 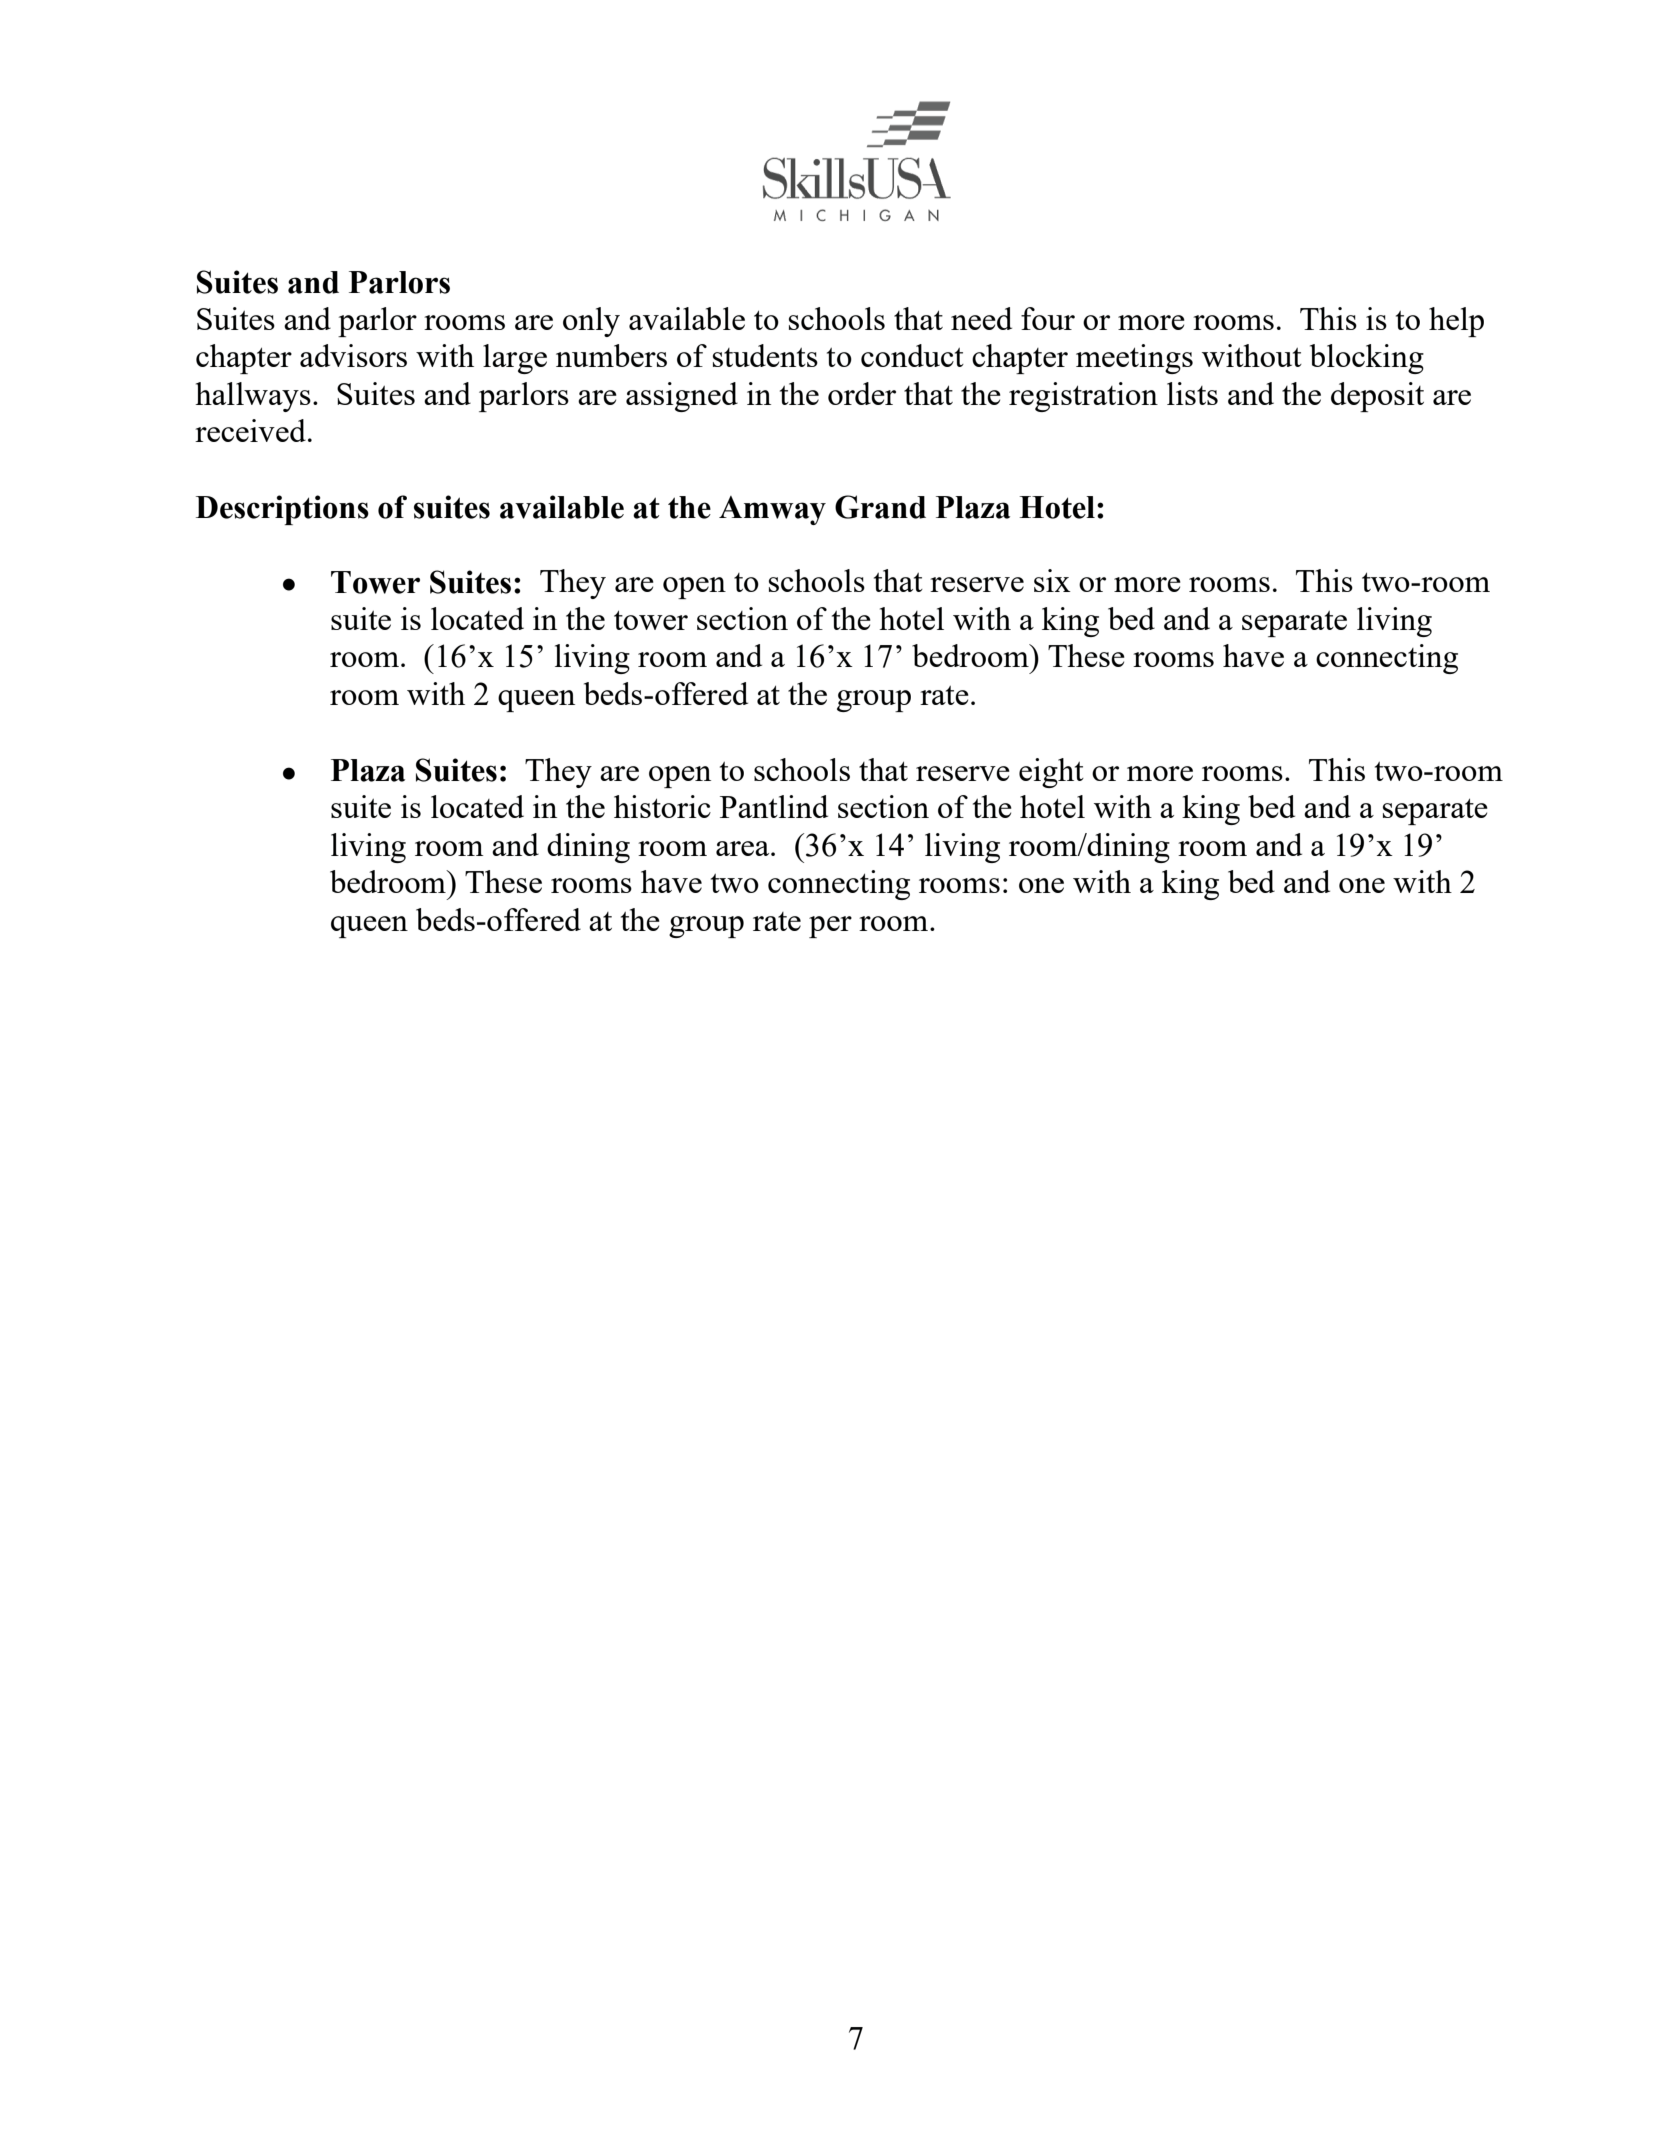 What do you see at coordinates (1051, 773) in the document?
I see `eight` at bounding box center [1051, 773].
